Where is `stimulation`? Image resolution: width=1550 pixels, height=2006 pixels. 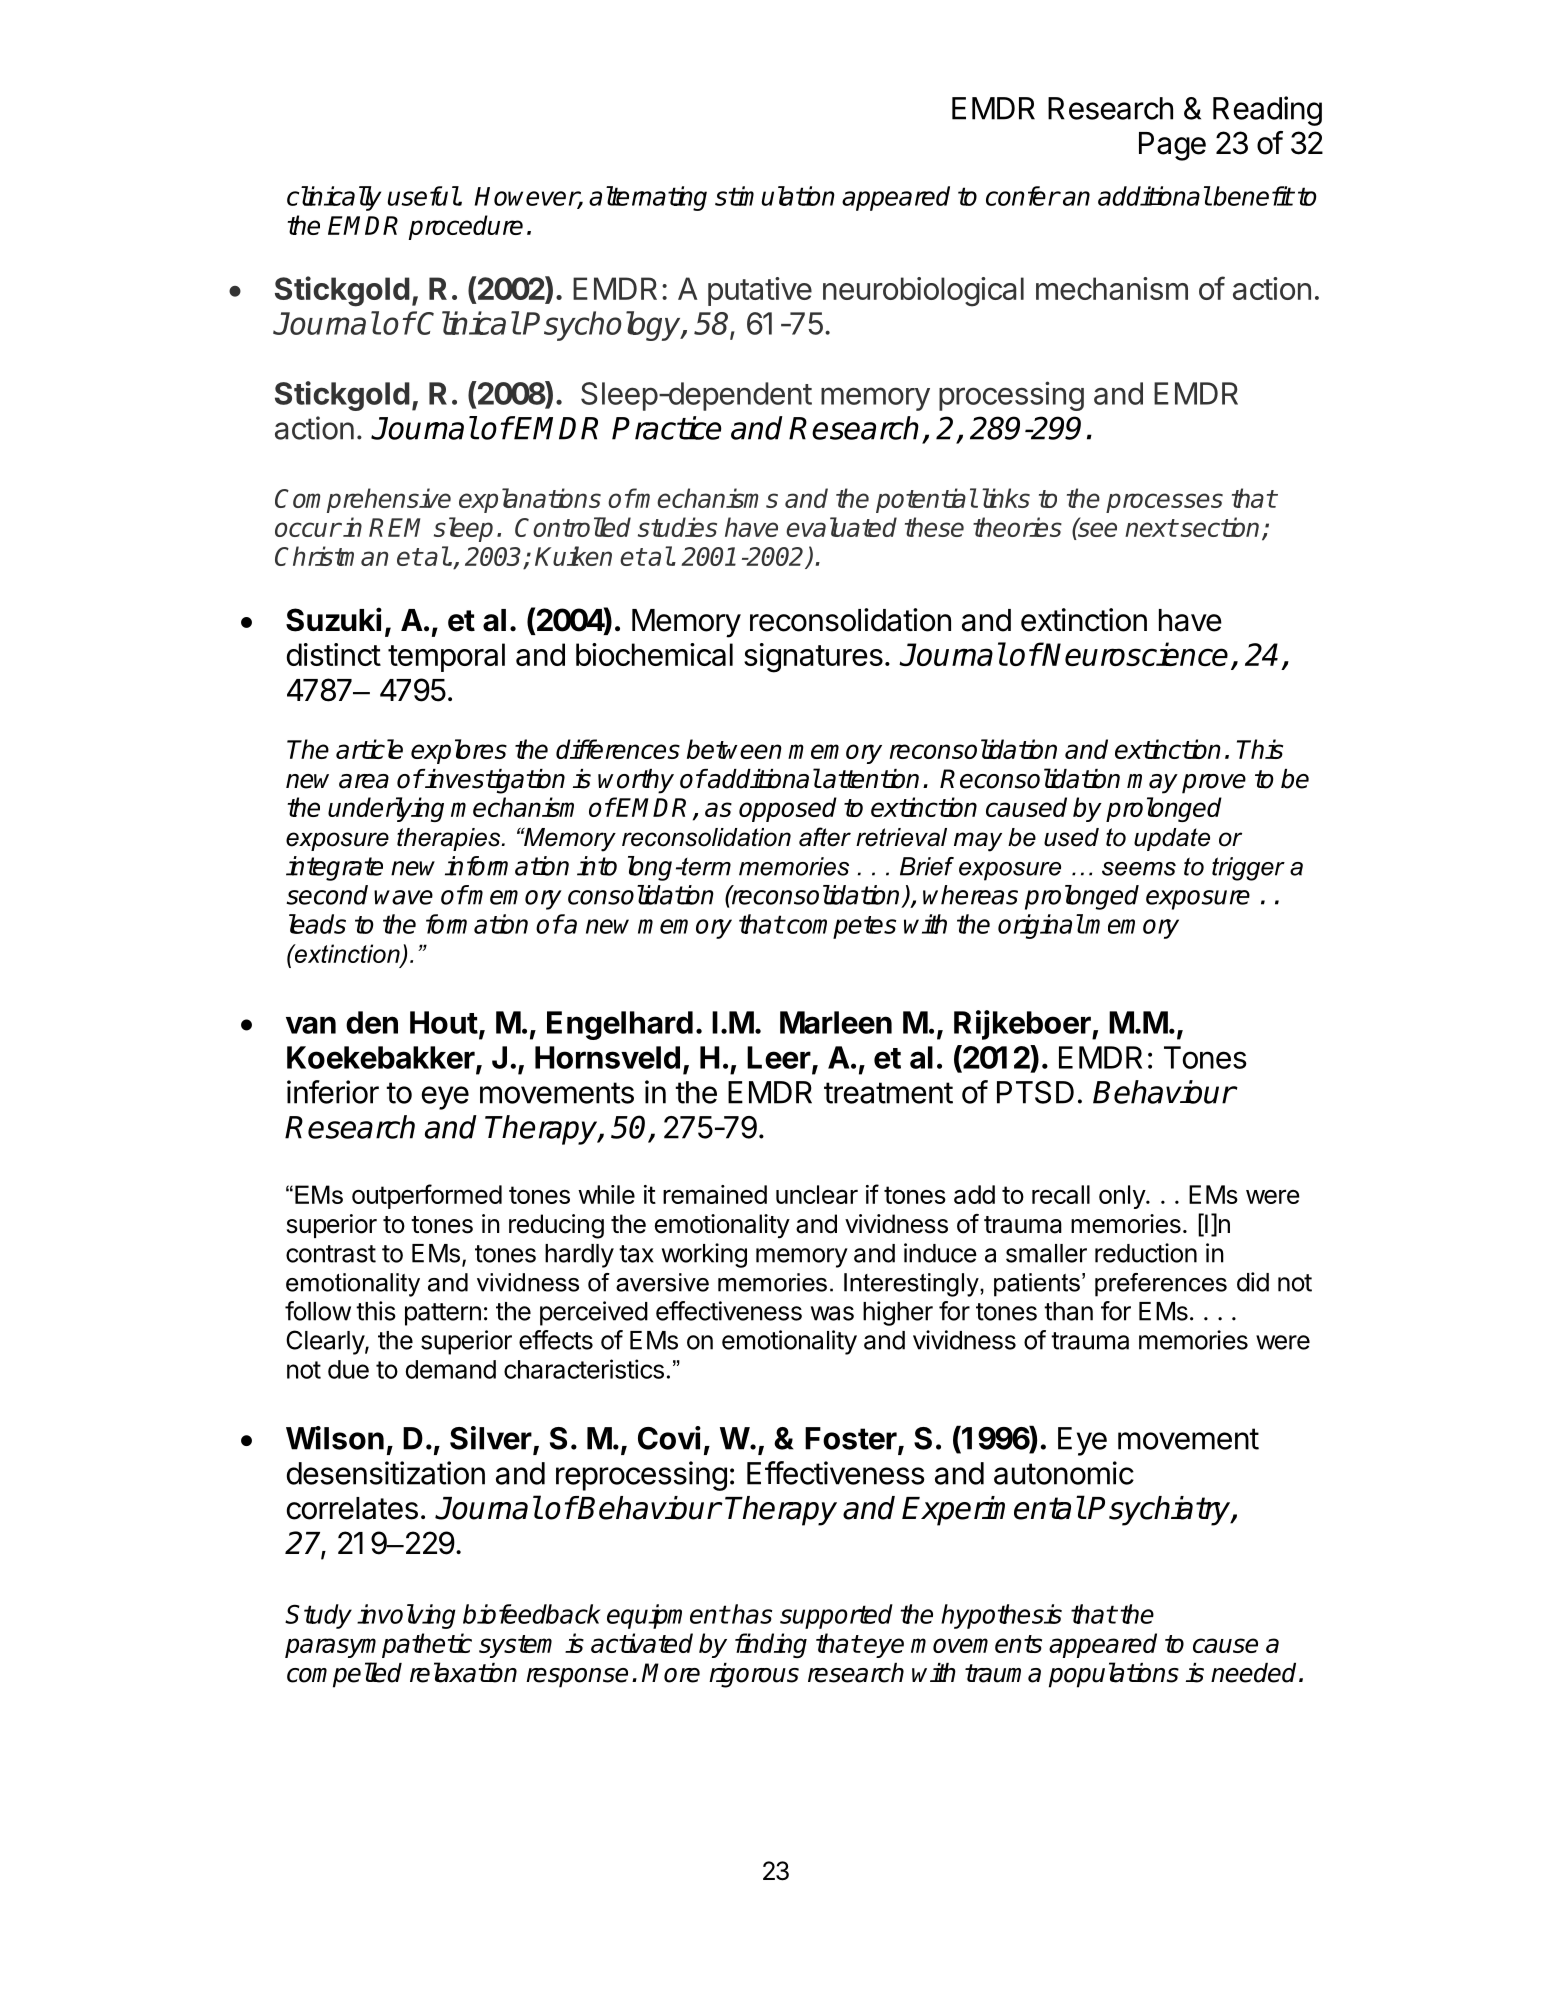
stimulation is located at coordinates (775, 196).
